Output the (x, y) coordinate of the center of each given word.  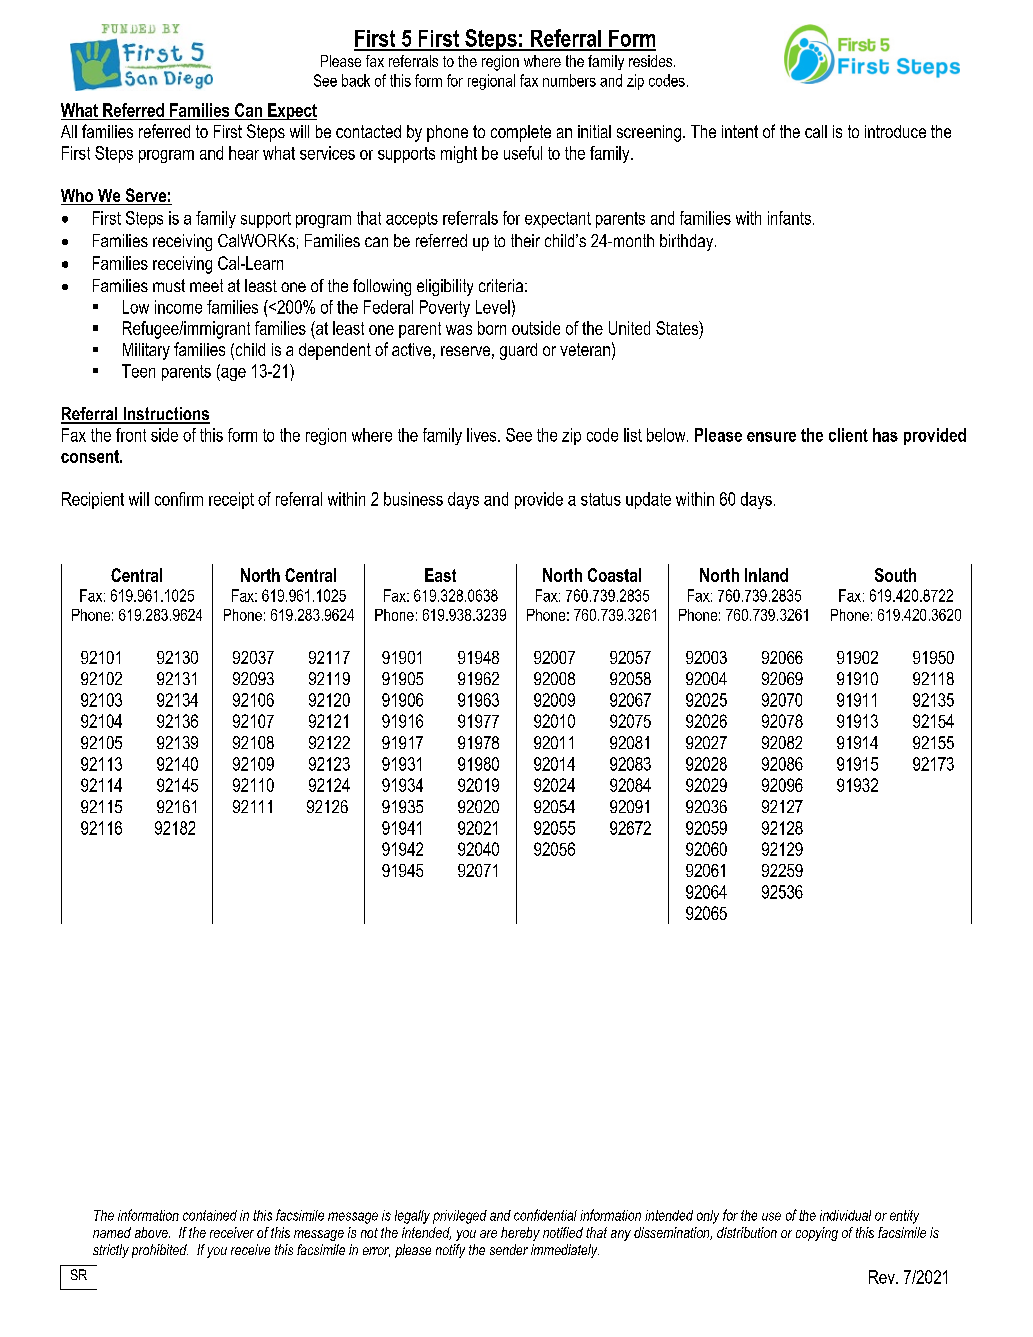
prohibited (160, 1251)
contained (210, 1215)
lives (483, 435)
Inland (766, 575)
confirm (179, 499)
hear (244, 153)
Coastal (614, 575)
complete (521, 133)
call (816, 131)
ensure (771, 437)
